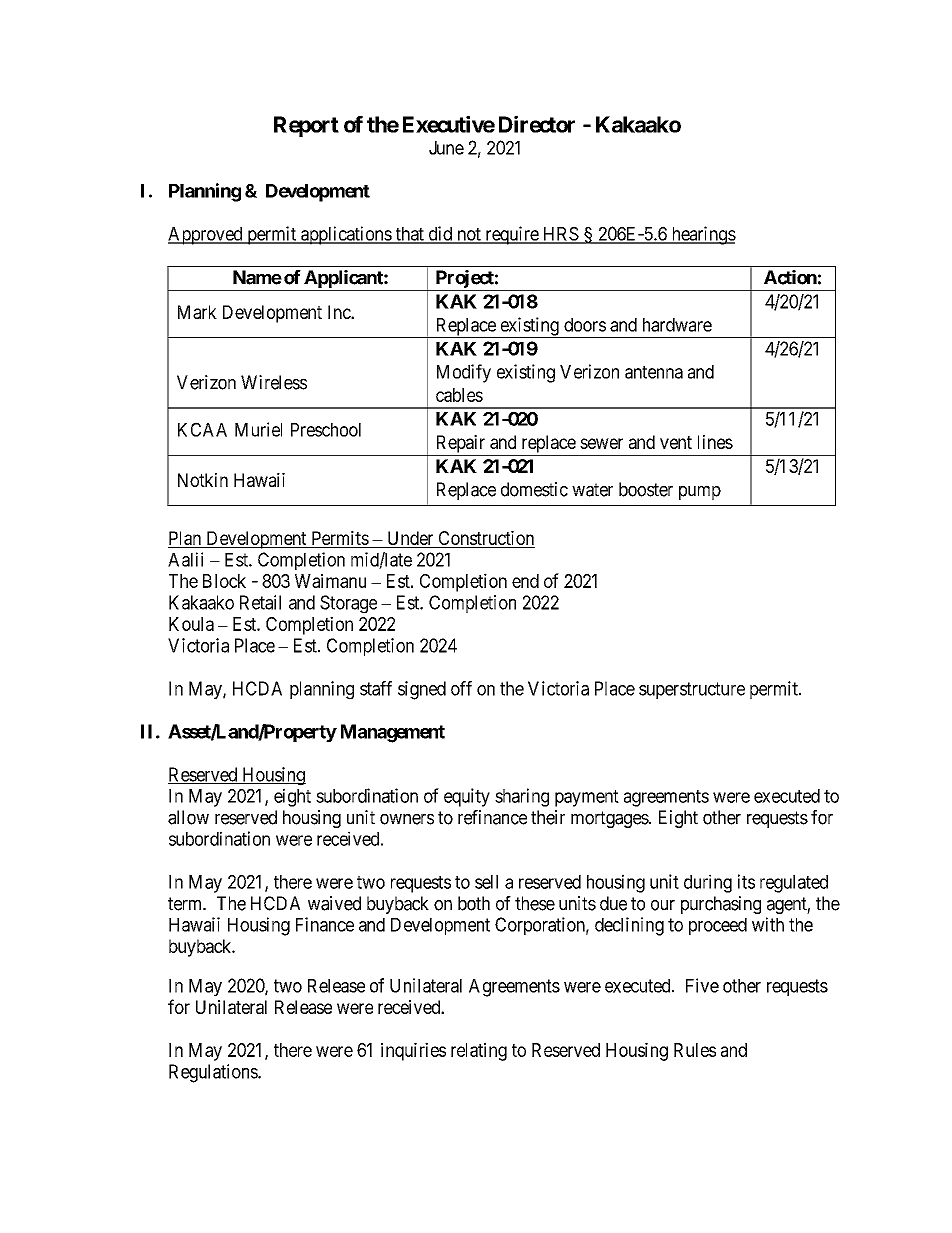 Image resolution: width=952 pixels, height=1233 pixels. I want to click on Rules, so click(695, 1050).
